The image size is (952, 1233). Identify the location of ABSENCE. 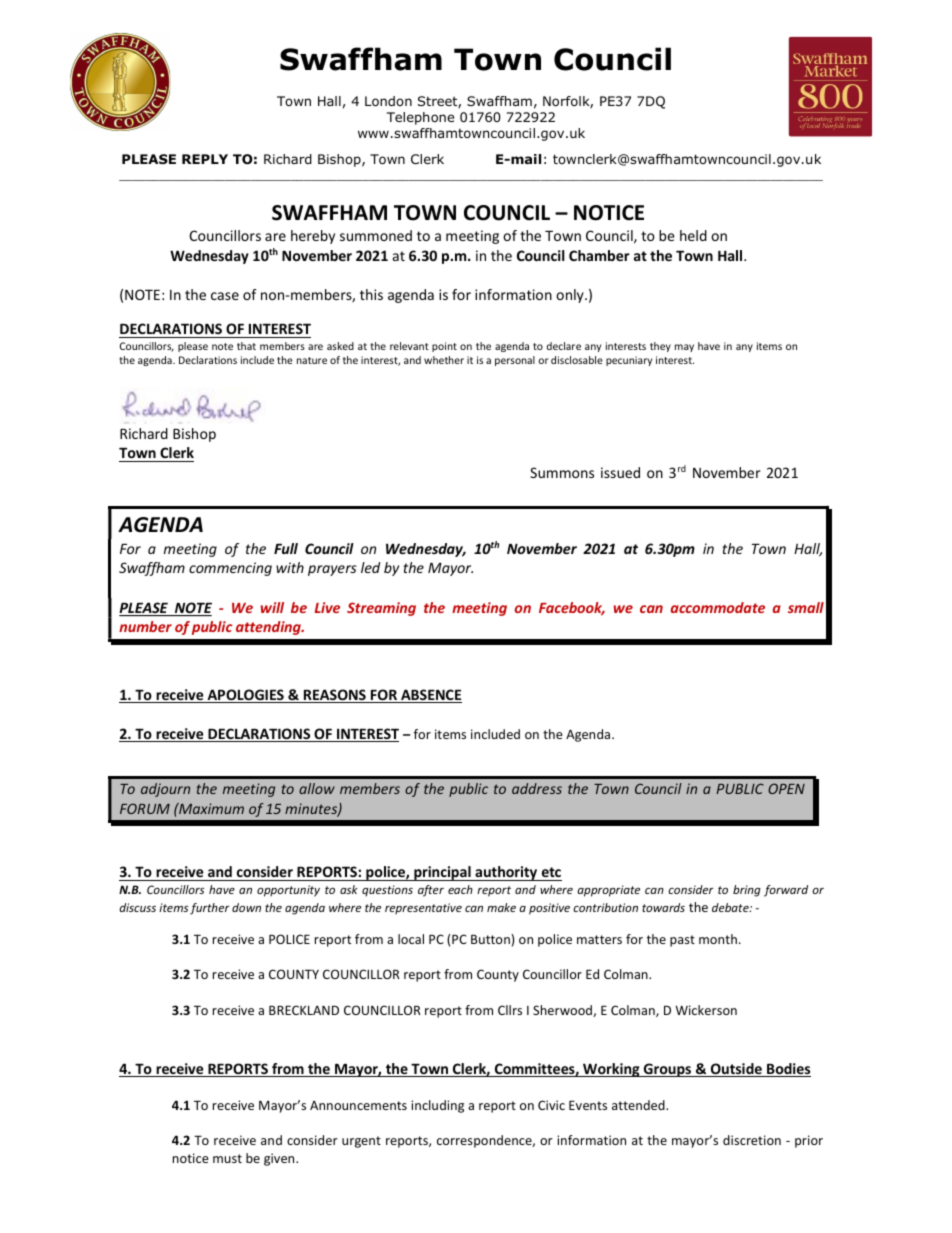
(430, 696).
